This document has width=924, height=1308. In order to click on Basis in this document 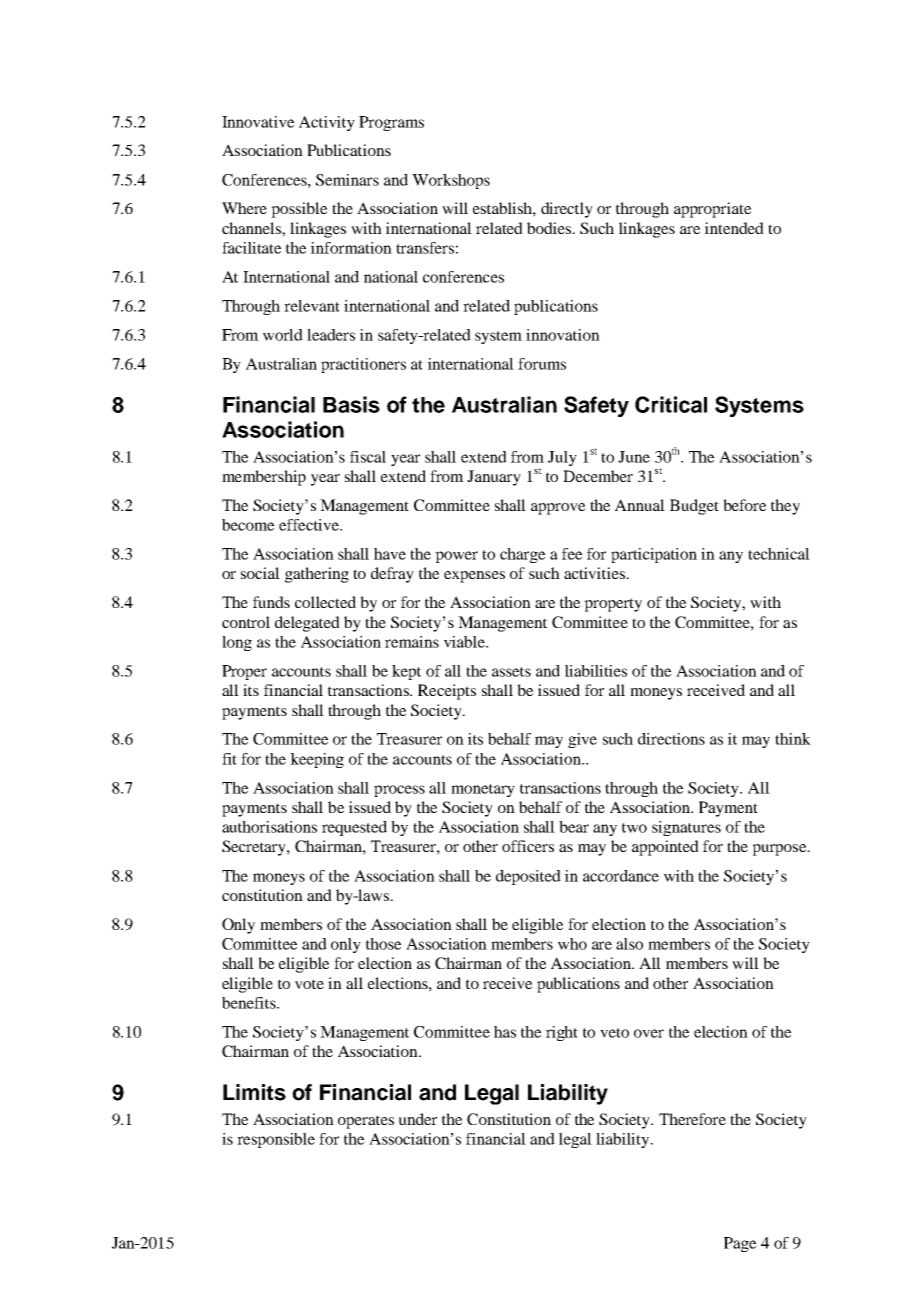, I will do `click(351, 404)`.
